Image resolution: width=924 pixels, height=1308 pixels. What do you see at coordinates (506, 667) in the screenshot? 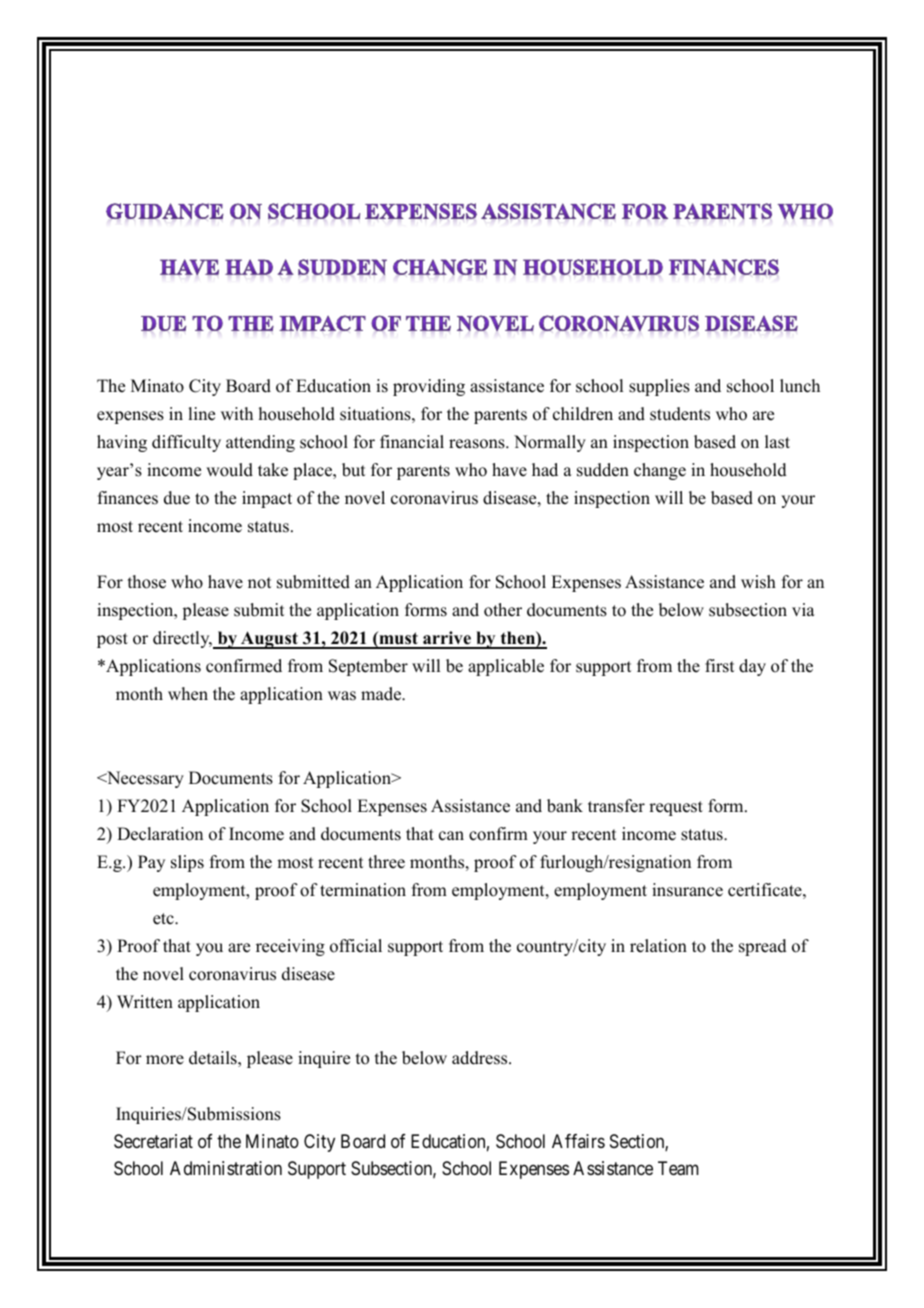
I see `applicable` at bounding box center [506, 667].
